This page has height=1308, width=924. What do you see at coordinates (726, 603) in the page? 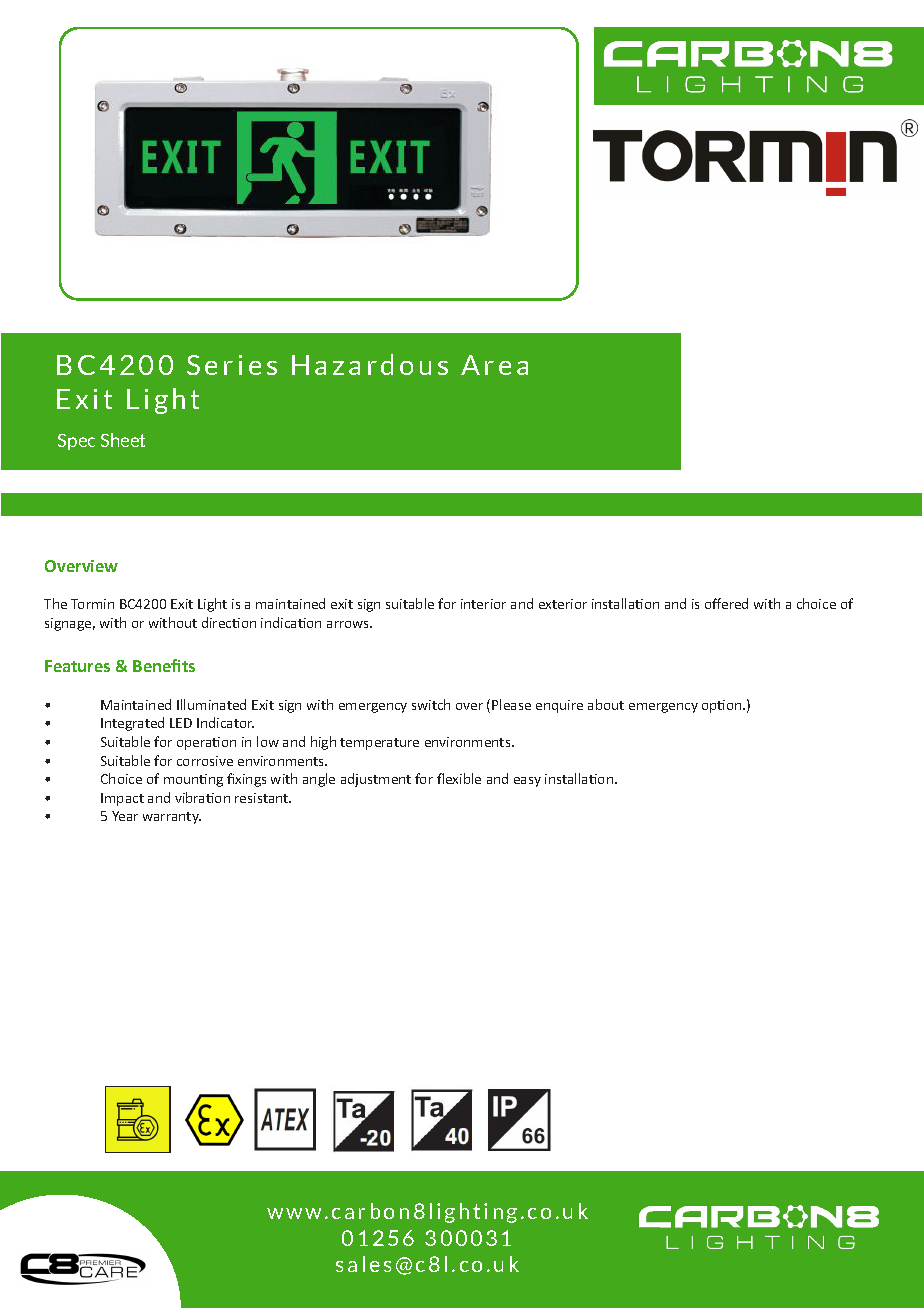
I see `offered` at bounding box center [726, 603].
